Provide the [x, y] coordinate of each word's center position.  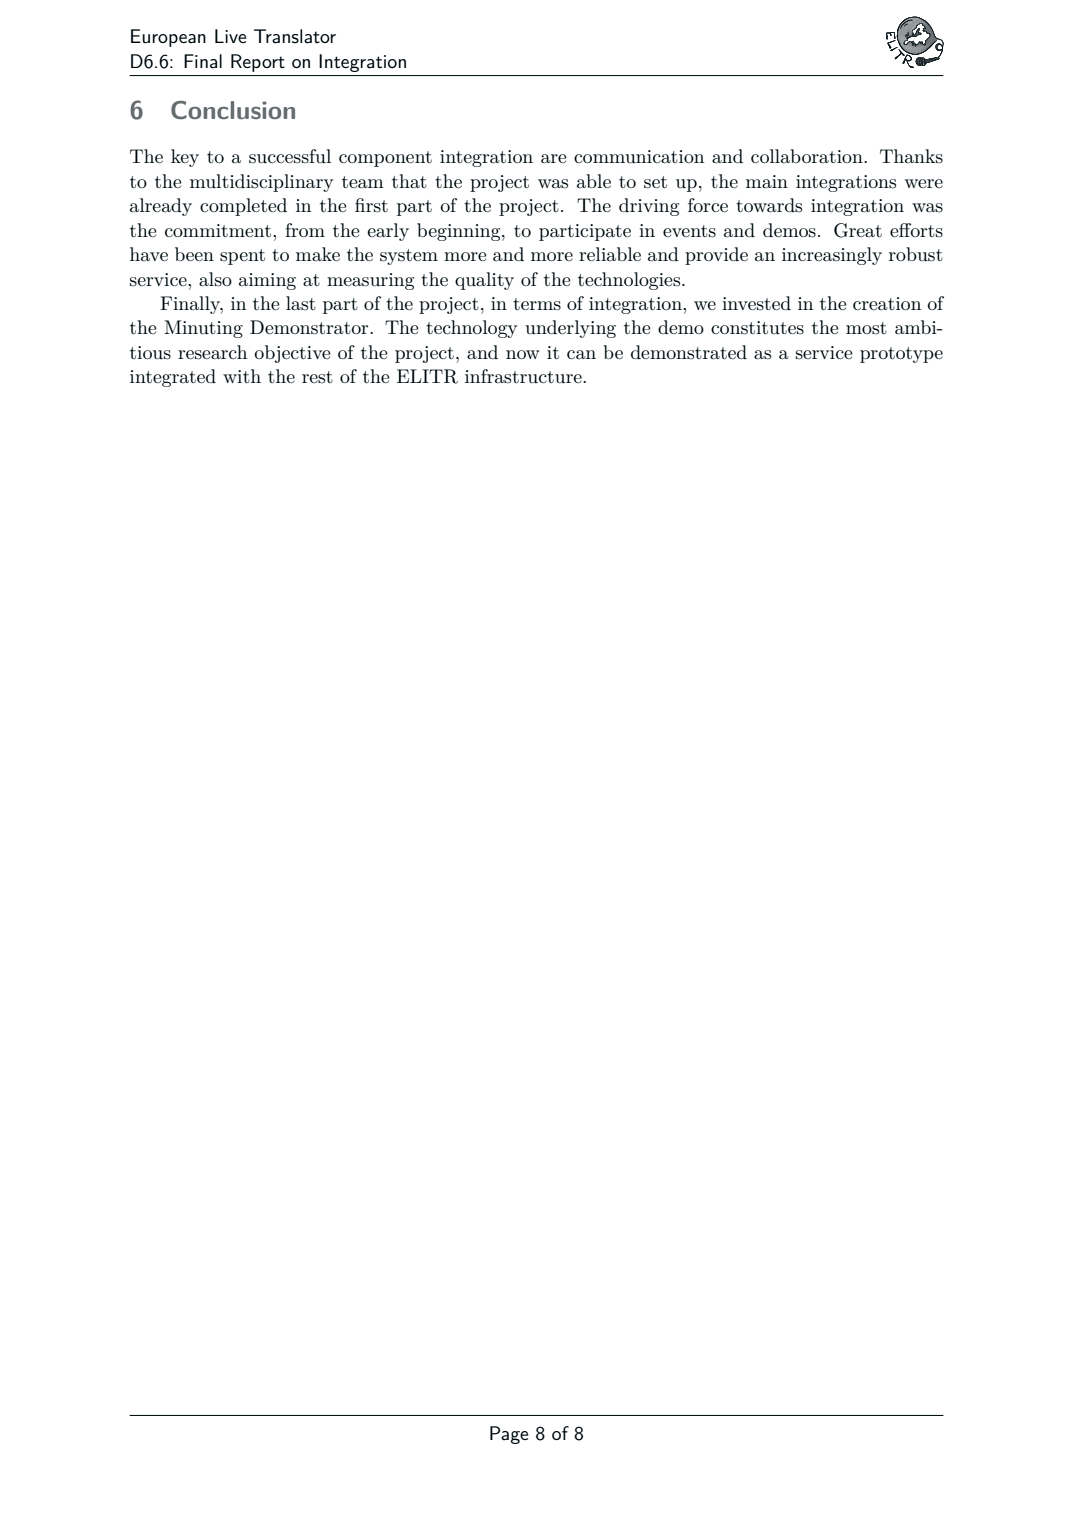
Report [258, 63]
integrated [173, 378]
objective [292, 354]
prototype [901, 355]
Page [509, 1435]
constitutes [757, 328]
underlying [570, 329]
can [581, 355]
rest [317, 377]
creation [887, 304]
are [554, 159]
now [523, 354]
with [242, 376]
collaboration [808, 156]
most [866, 328]
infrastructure [524, 376]
